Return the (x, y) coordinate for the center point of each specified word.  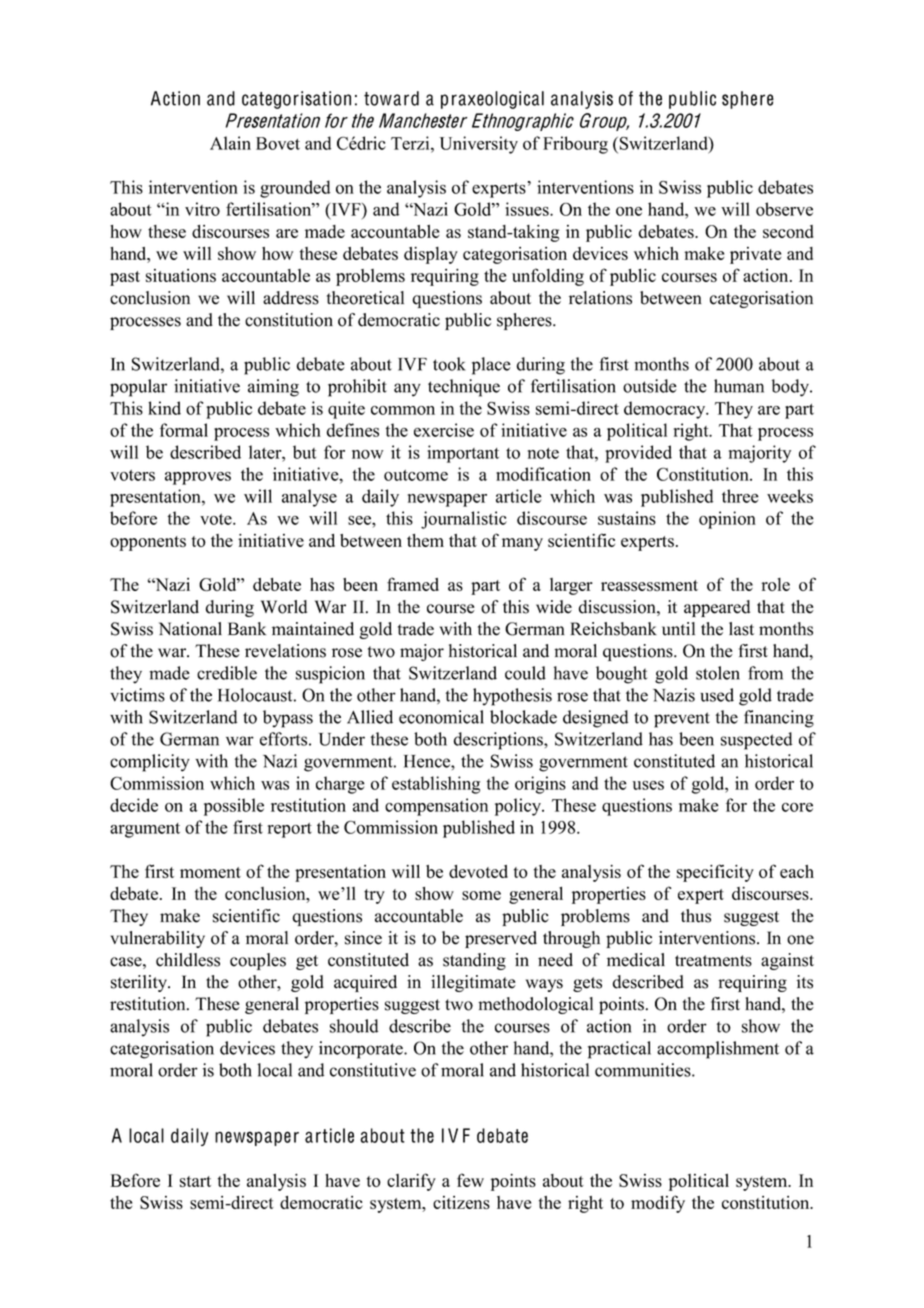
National (190, 629)
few (470, 1180)
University (479, 145)
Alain (230, 143)
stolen (718, 673)
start (195, 1181)
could (525, 673)
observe (784, 209)
